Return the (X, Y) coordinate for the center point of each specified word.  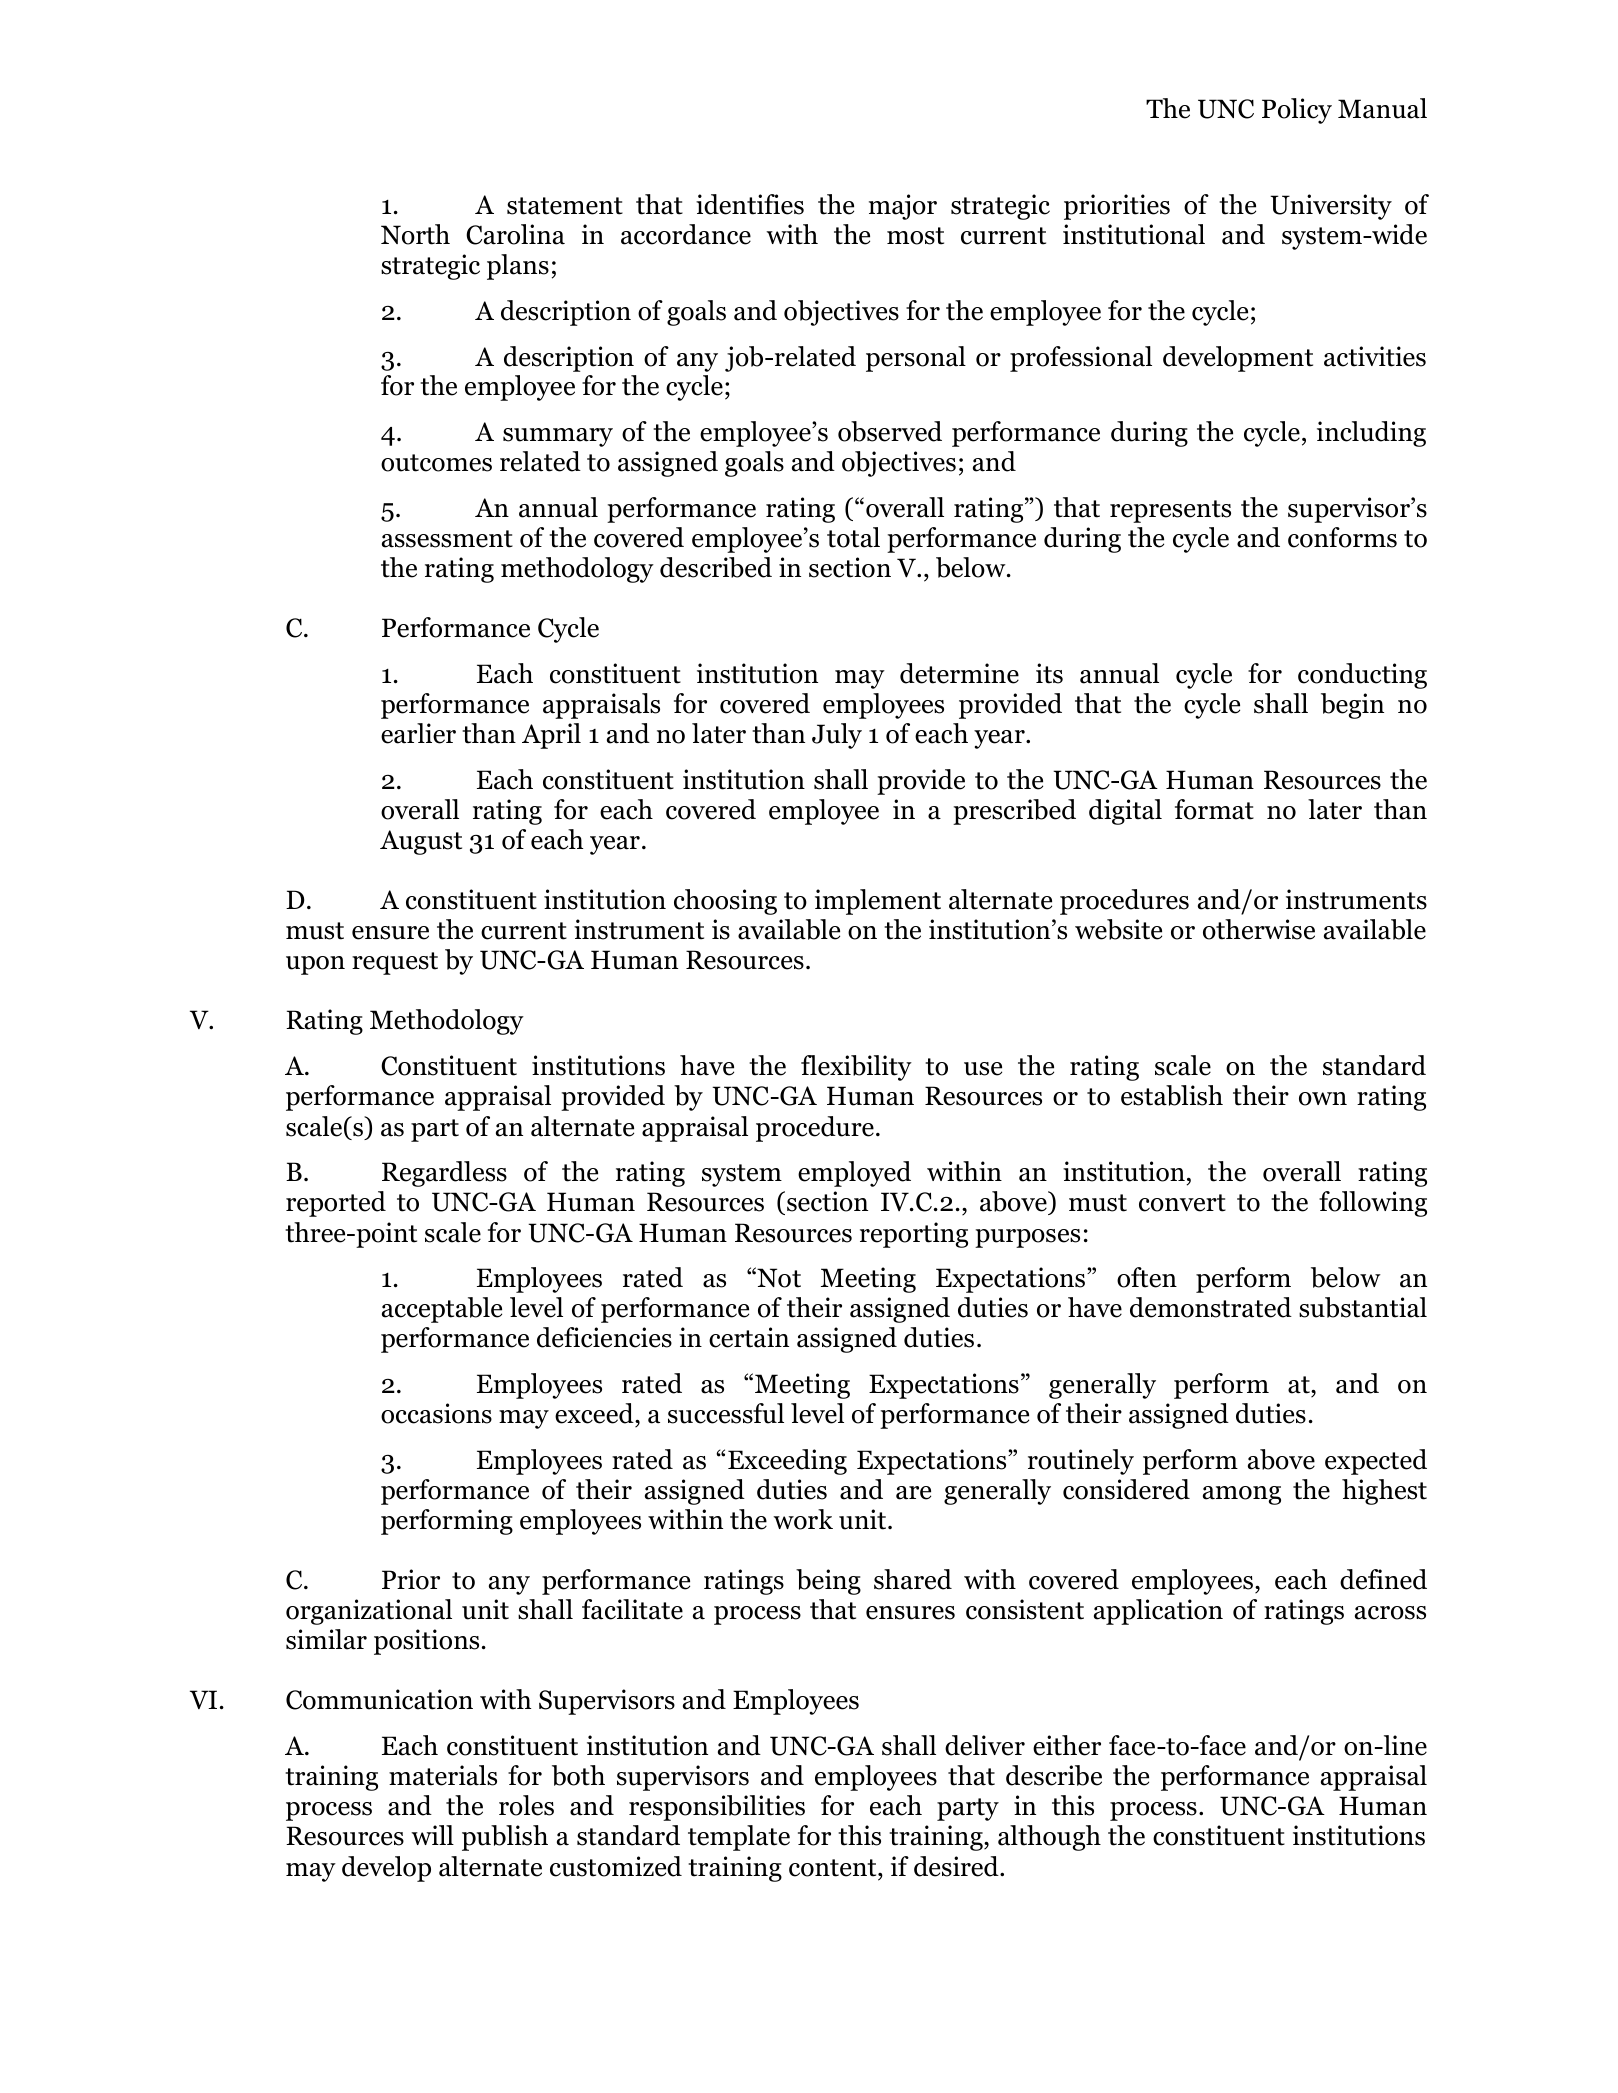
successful (726, 1413)
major (903, 207)
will (432, 1835)
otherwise (1259, 929)
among (1242, 1495)
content (834, 1868)
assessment (447, 539)
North (415, 234)
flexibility (856, 1068)
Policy (1297, 111)
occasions (436, 1413)
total (853, 537)
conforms (1342, 537)
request (395, 963)
